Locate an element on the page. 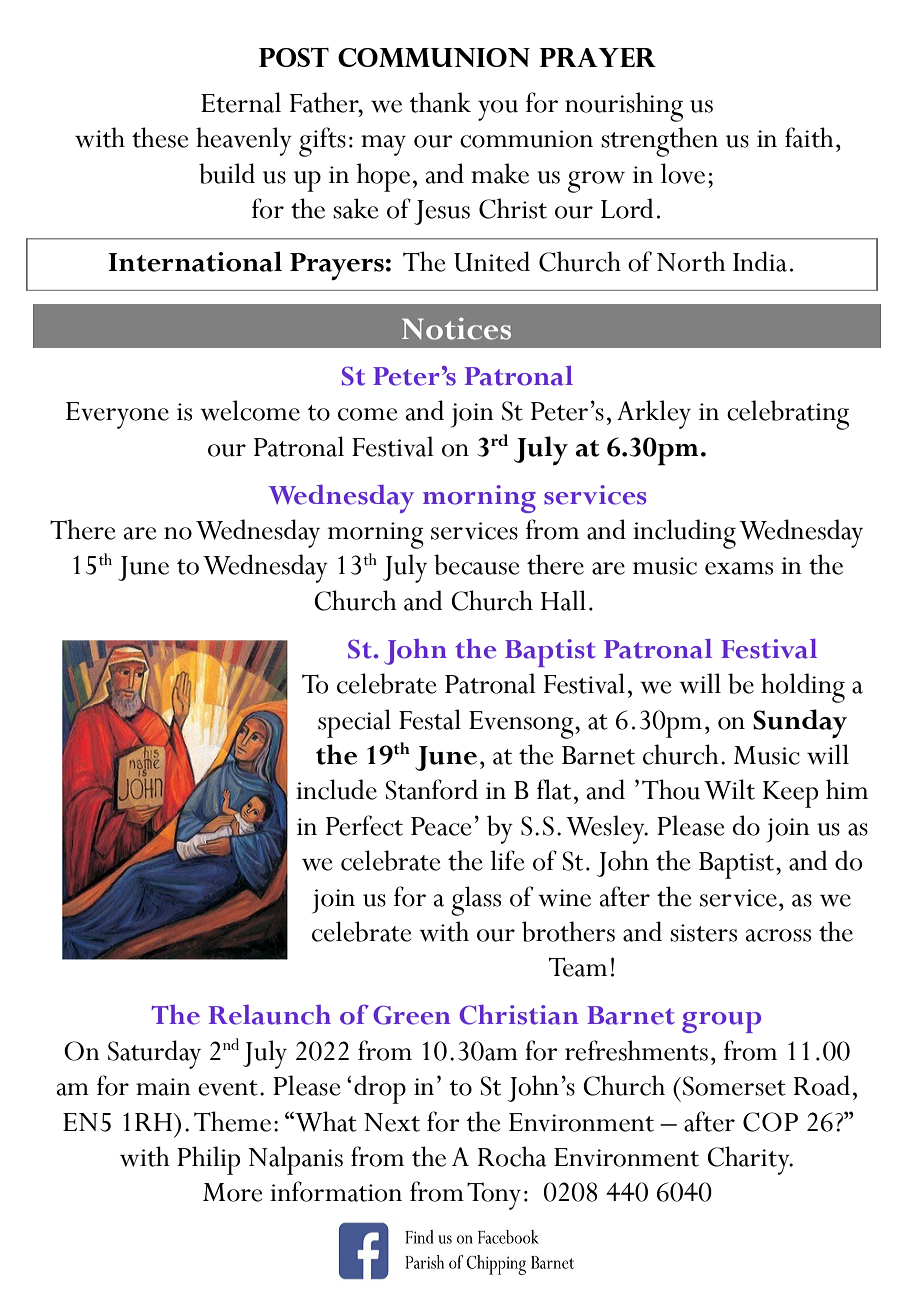  celebrating is located at coordinates (788, 415).
